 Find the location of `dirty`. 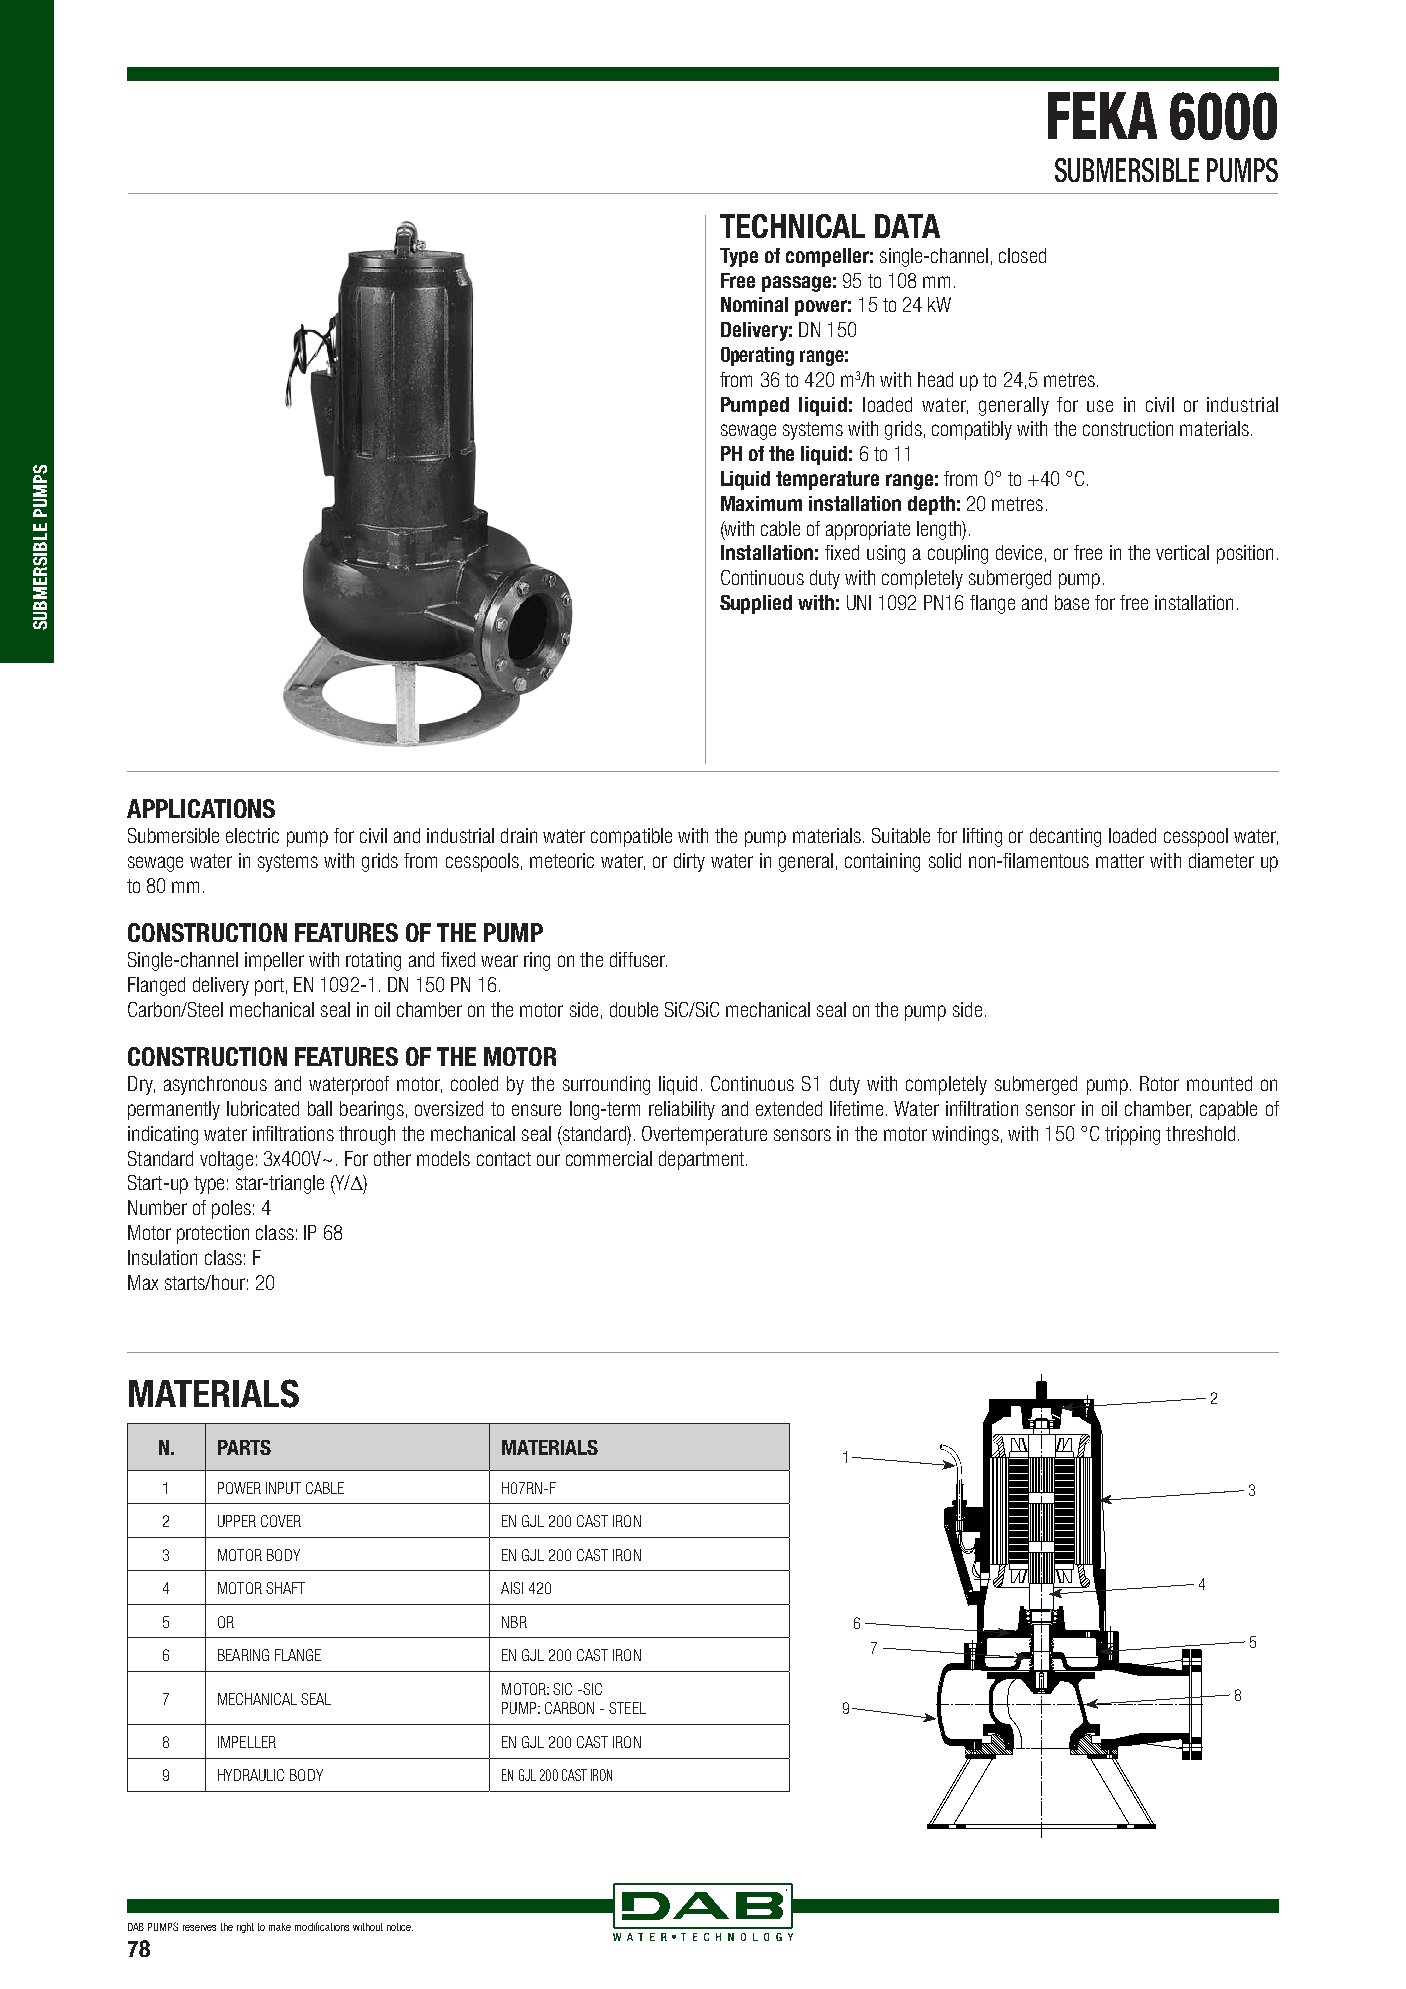

dirty is located at coordinates (689, 862).
